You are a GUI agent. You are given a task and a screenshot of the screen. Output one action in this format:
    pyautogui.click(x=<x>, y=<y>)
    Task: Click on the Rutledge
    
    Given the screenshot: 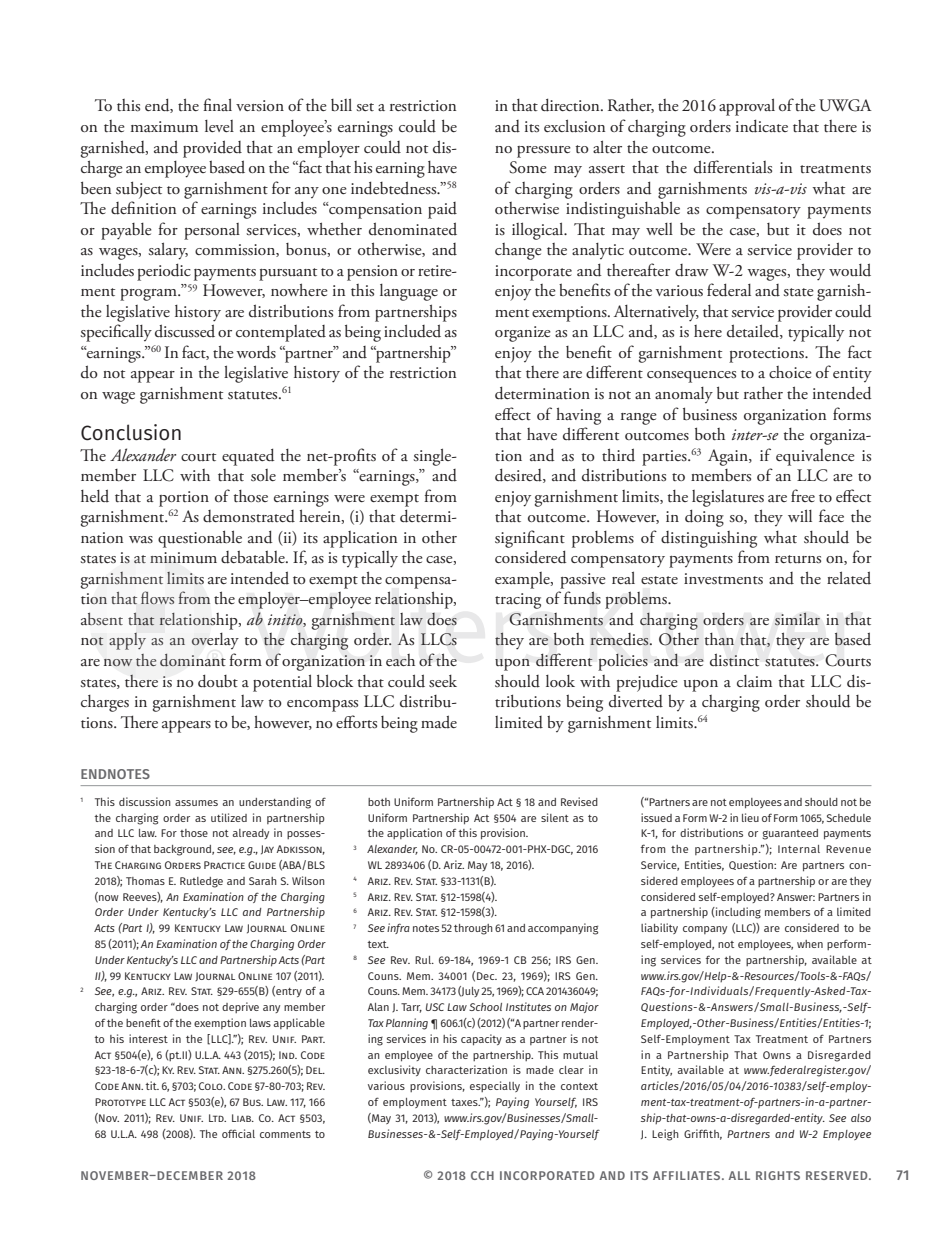 What is the action you would take?
    pyautogui.click(x=201, y=882)
